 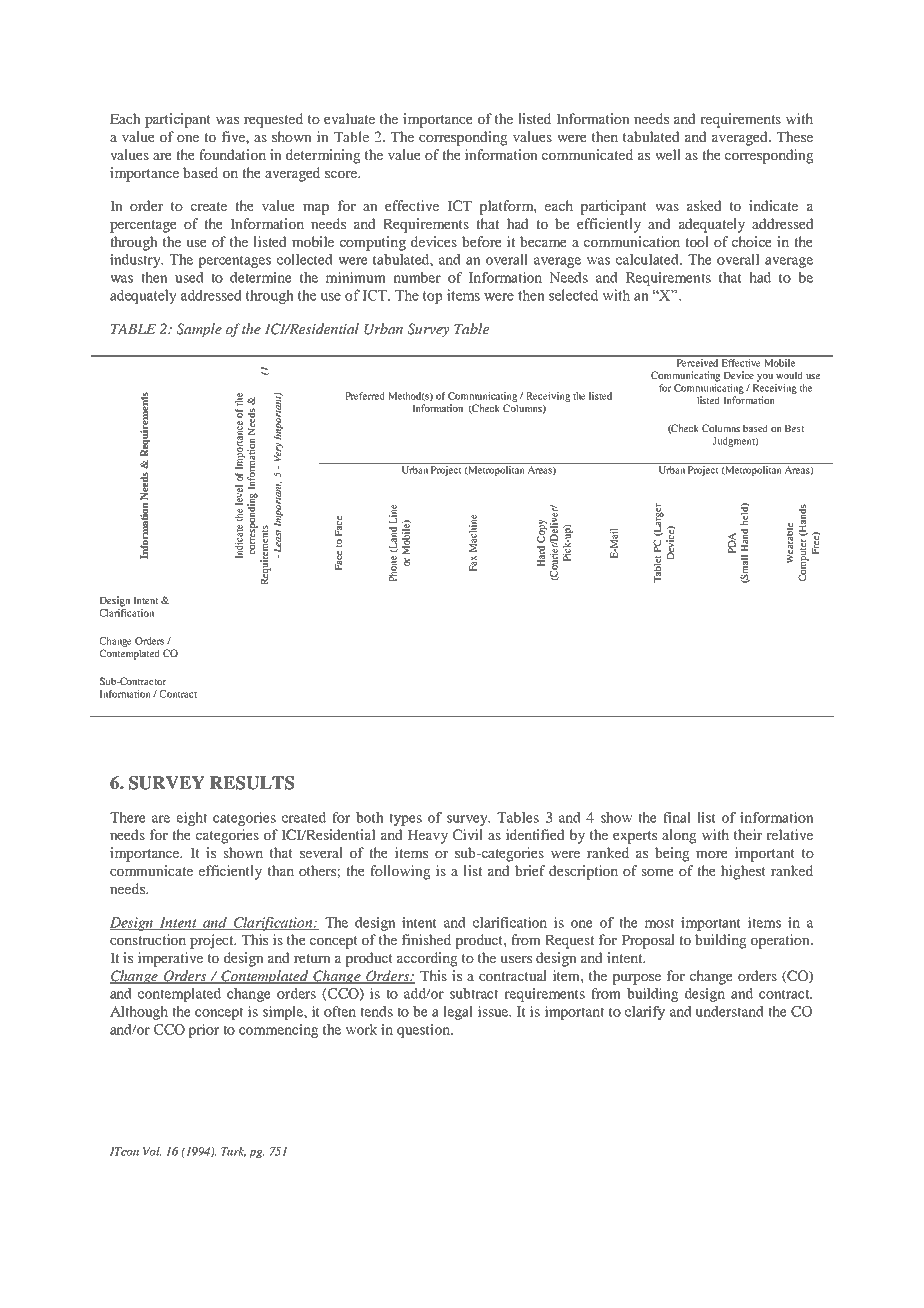 What do you see at coordinates (252, 783) in the screenshot?
I see `RESULTS` at bounding box center [252, 783].
